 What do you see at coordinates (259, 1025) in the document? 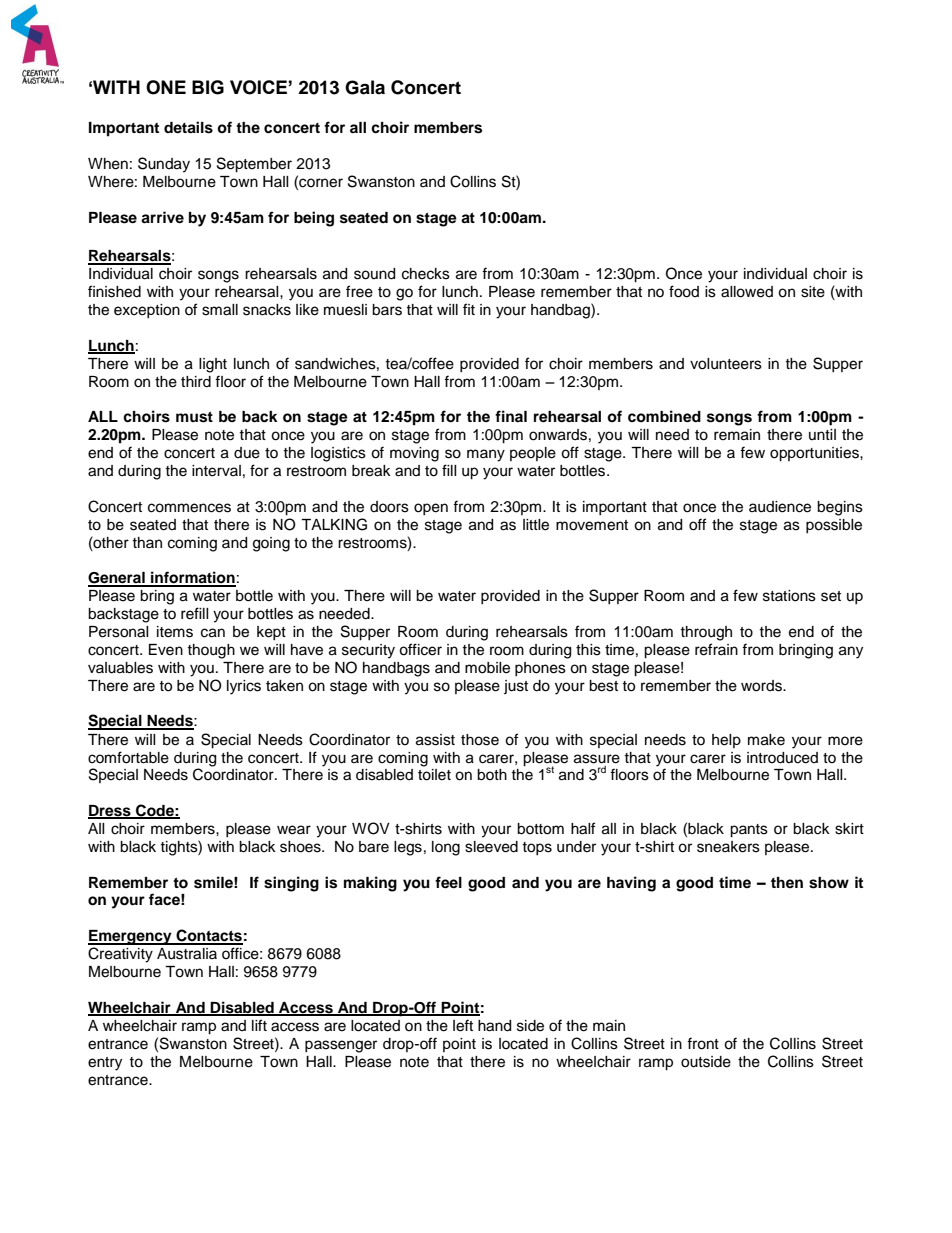
I see `lift` at bounding box center [259, 1025].
